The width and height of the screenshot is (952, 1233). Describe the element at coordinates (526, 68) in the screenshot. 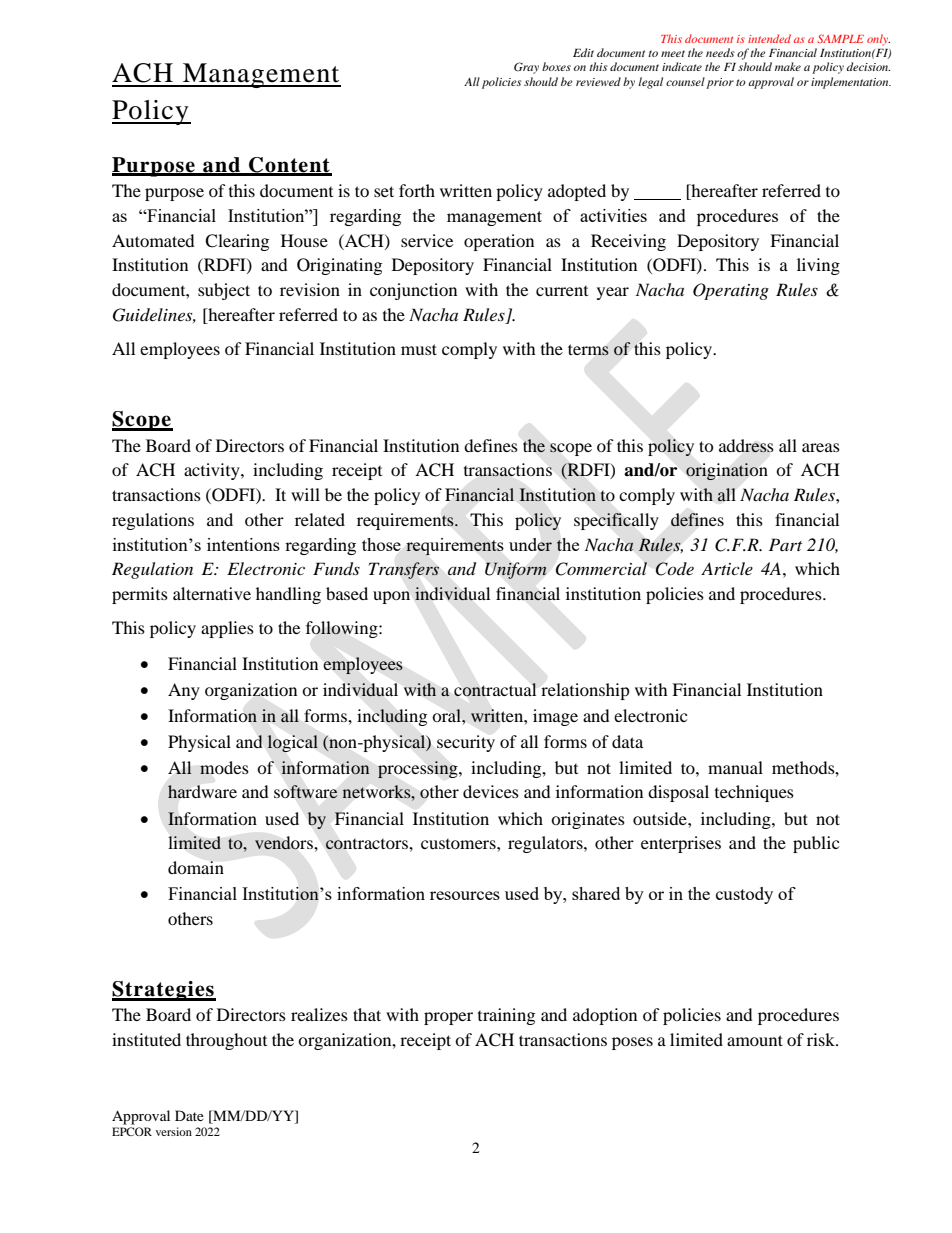

I see `Gray` at that location.
